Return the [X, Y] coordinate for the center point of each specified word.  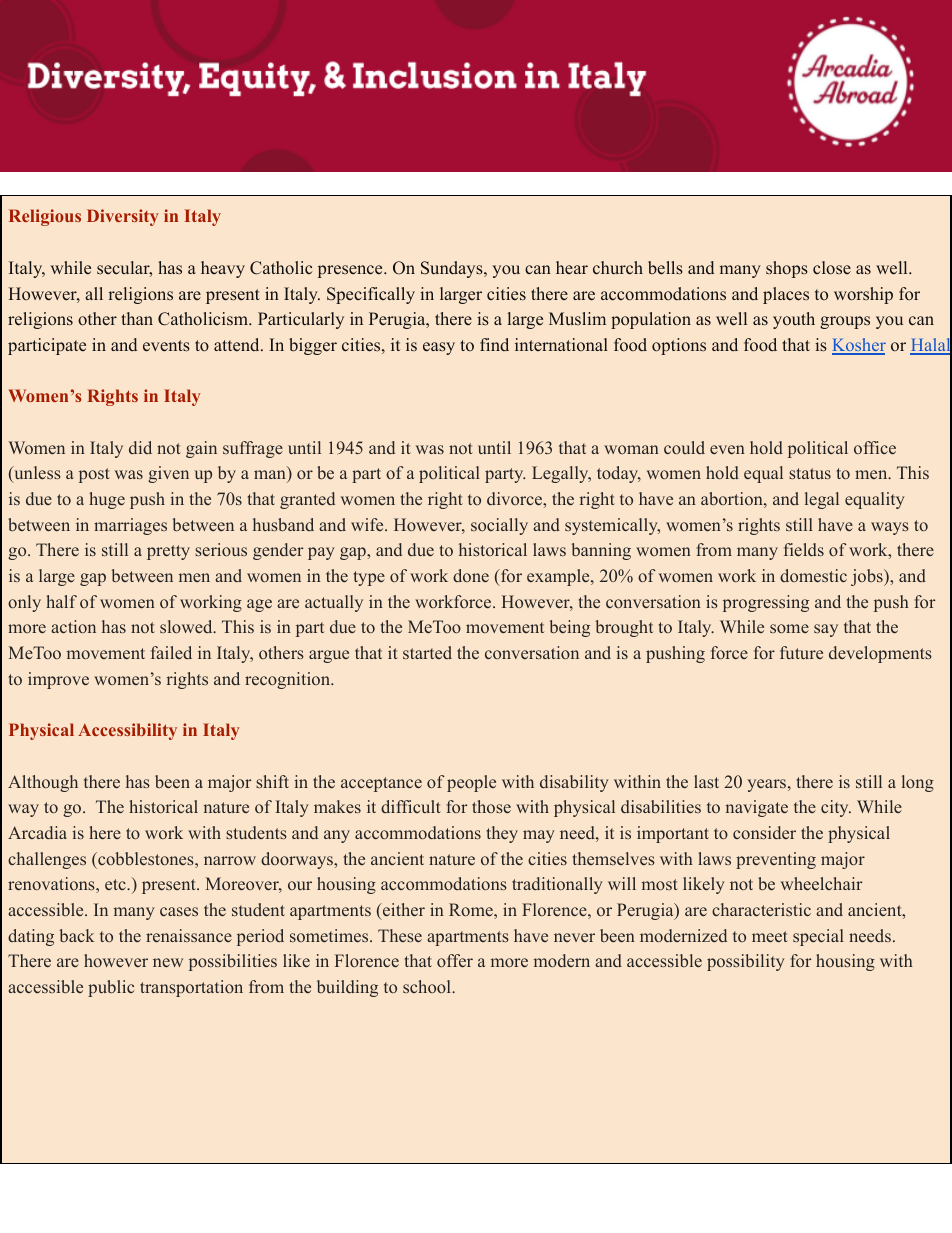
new [168, 962]
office [875, 447]
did [140, 447]
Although [43, 783]
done [471, 575]
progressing [766, 603]
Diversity [123, 217]
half [61, 601]
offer [455, 960]
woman [631, 449]
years [767, 785]
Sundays [453, 269]
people [471, 783]
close [832, 268]
